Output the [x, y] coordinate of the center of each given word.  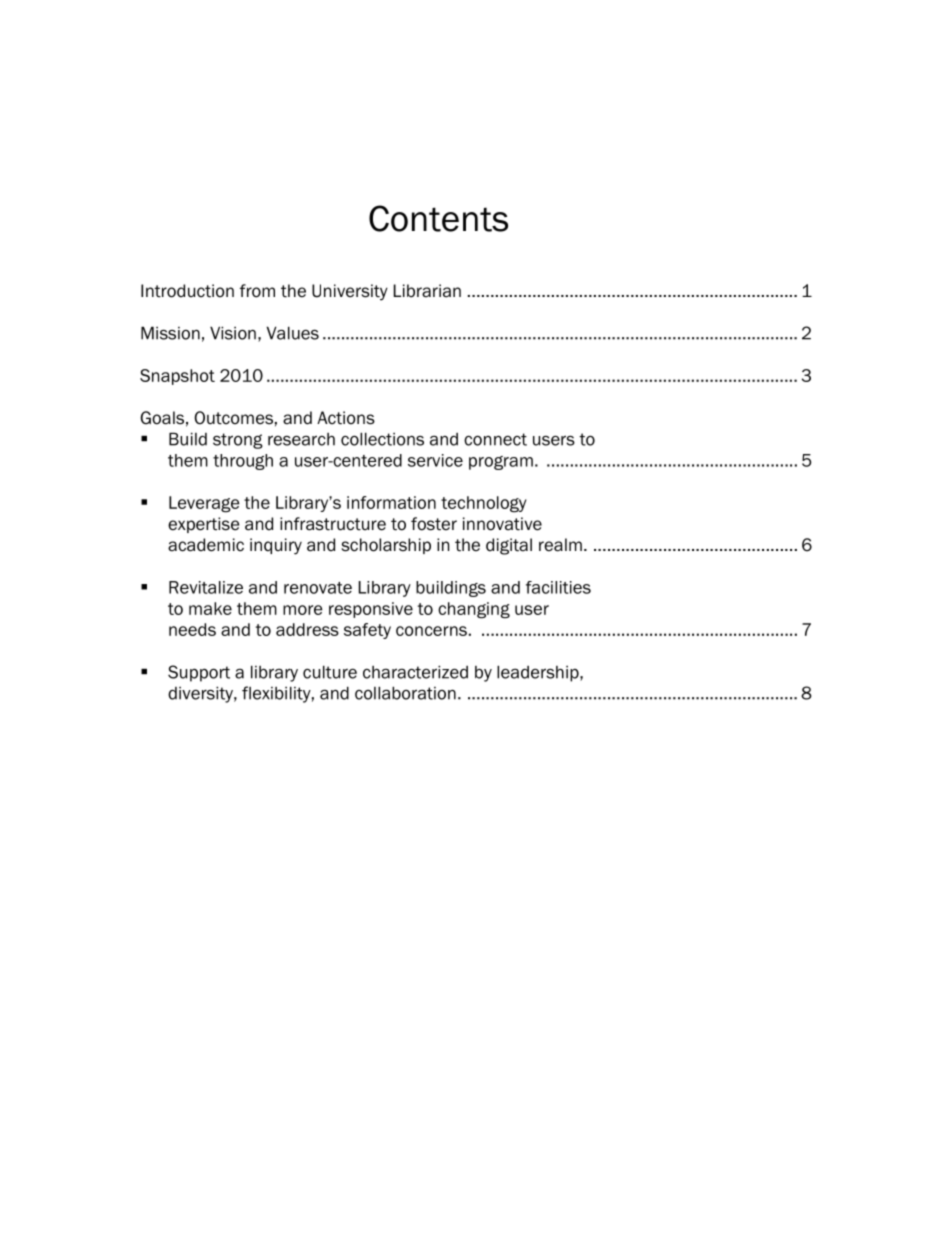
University [350, 292]
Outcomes [233, 418]
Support [199, 673]
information [391, 502]
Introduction [187, 291]
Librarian [427, 291]
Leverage [204, 504]
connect [495, 439]
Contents [438, 218]
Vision [233, 333]
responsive [371, 610]
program [501, 463]
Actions [346, 418]
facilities [558, 587]
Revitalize [206, 587]
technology [484, 504]
